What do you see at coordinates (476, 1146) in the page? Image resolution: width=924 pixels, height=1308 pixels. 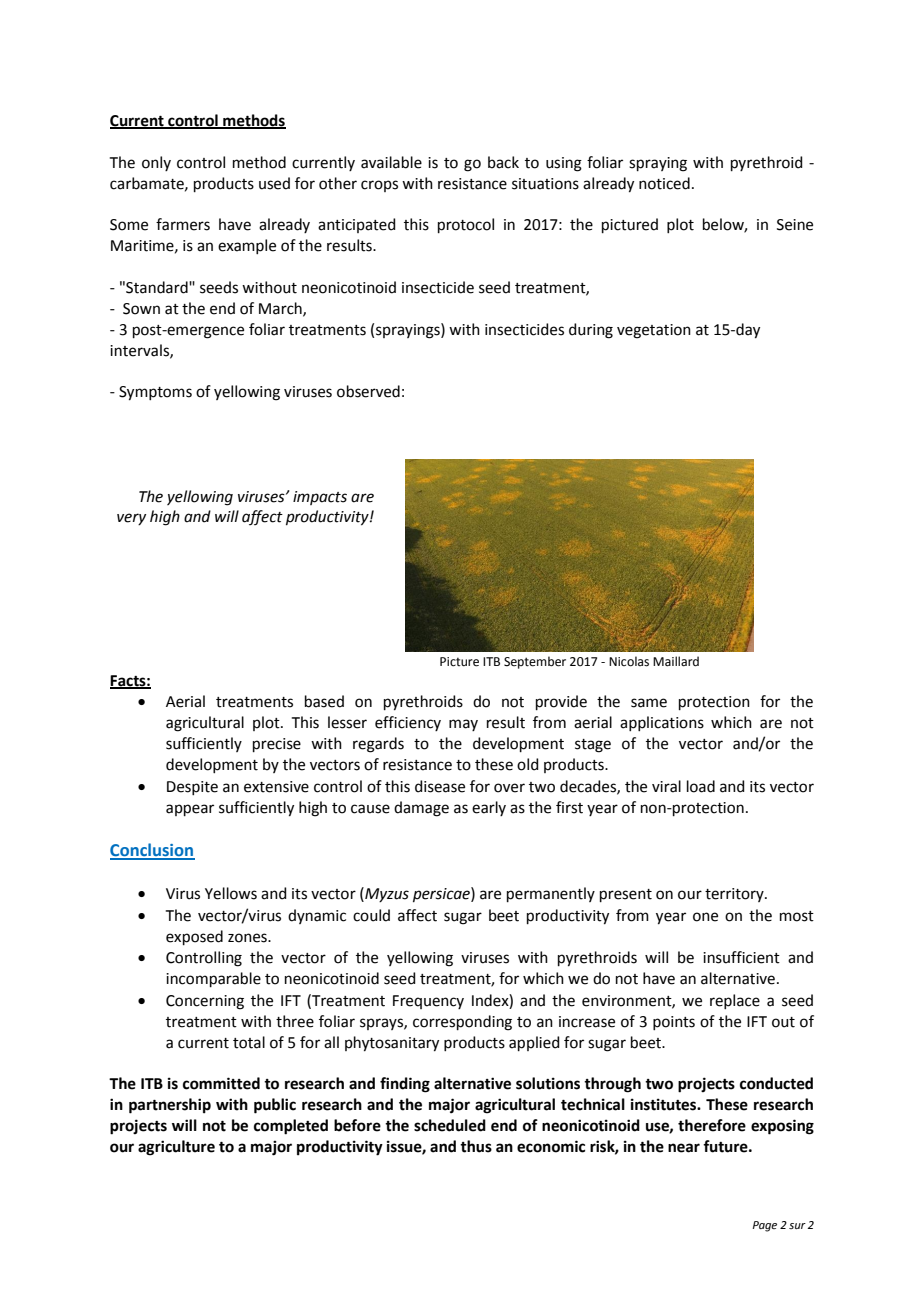 I see `thus` at bounding box center [476, 1146].
